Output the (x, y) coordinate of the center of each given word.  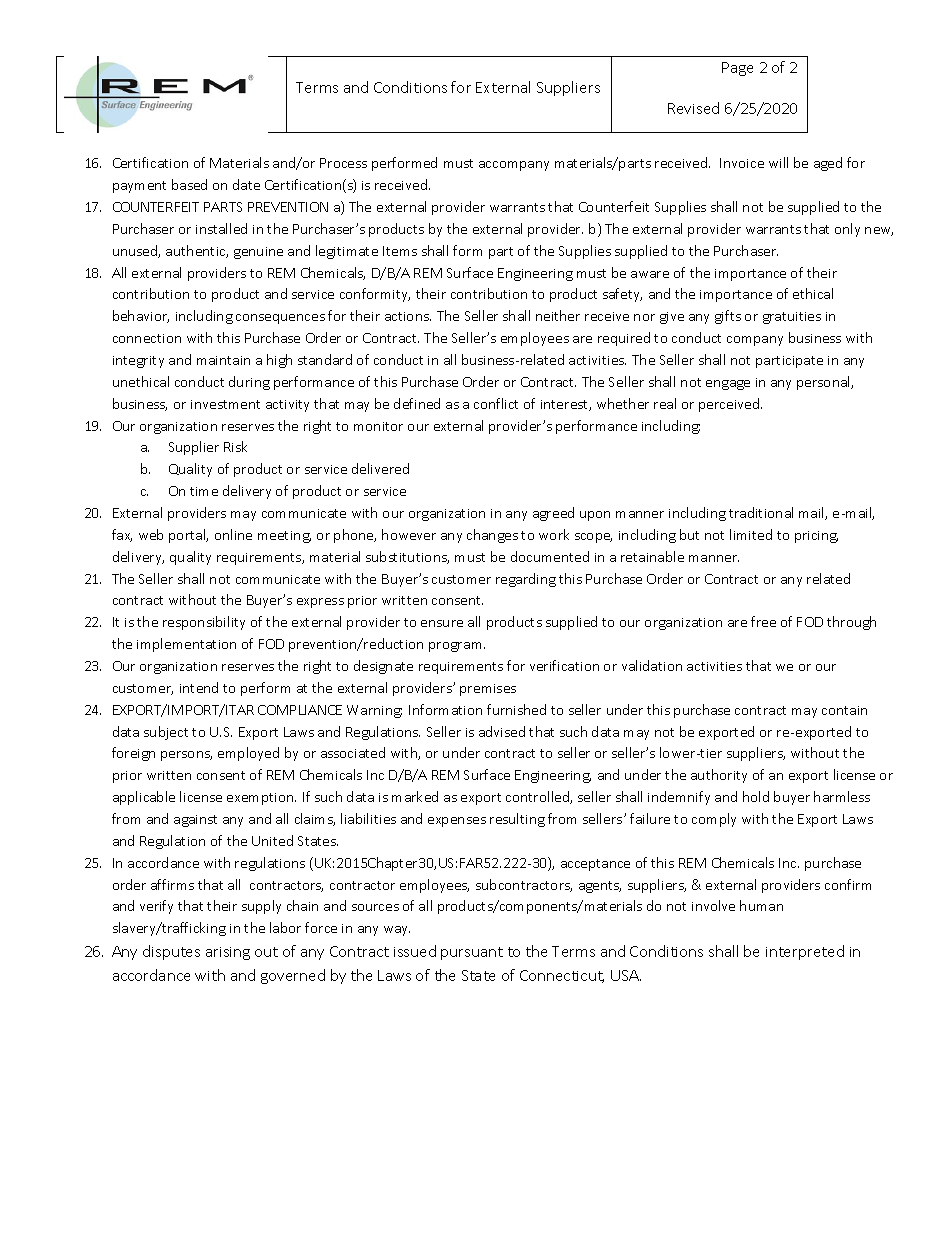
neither (558, 315)
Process (343, 163)
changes (492, 536)
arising (228, 953)
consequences (280, 319)
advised (502, 731)
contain (844, 710)
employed (248, 754)
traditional (761, 512)
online (233, 534)
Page (737, 69)
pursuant (472, 953)
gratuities (792, 318)
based (189, 184)
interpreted (805, 952)
